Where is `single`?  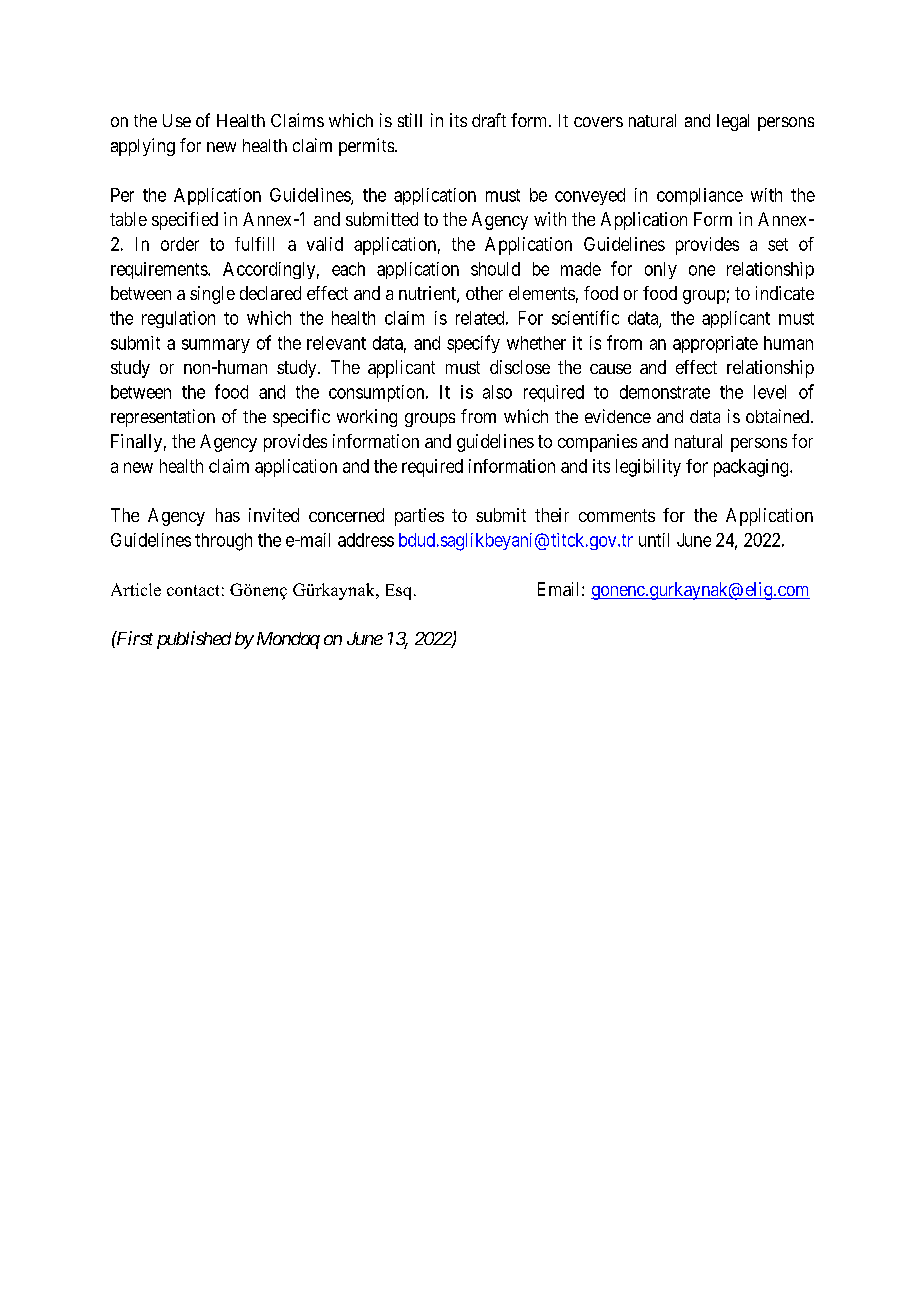
single is located at coordinates (212, 295).
